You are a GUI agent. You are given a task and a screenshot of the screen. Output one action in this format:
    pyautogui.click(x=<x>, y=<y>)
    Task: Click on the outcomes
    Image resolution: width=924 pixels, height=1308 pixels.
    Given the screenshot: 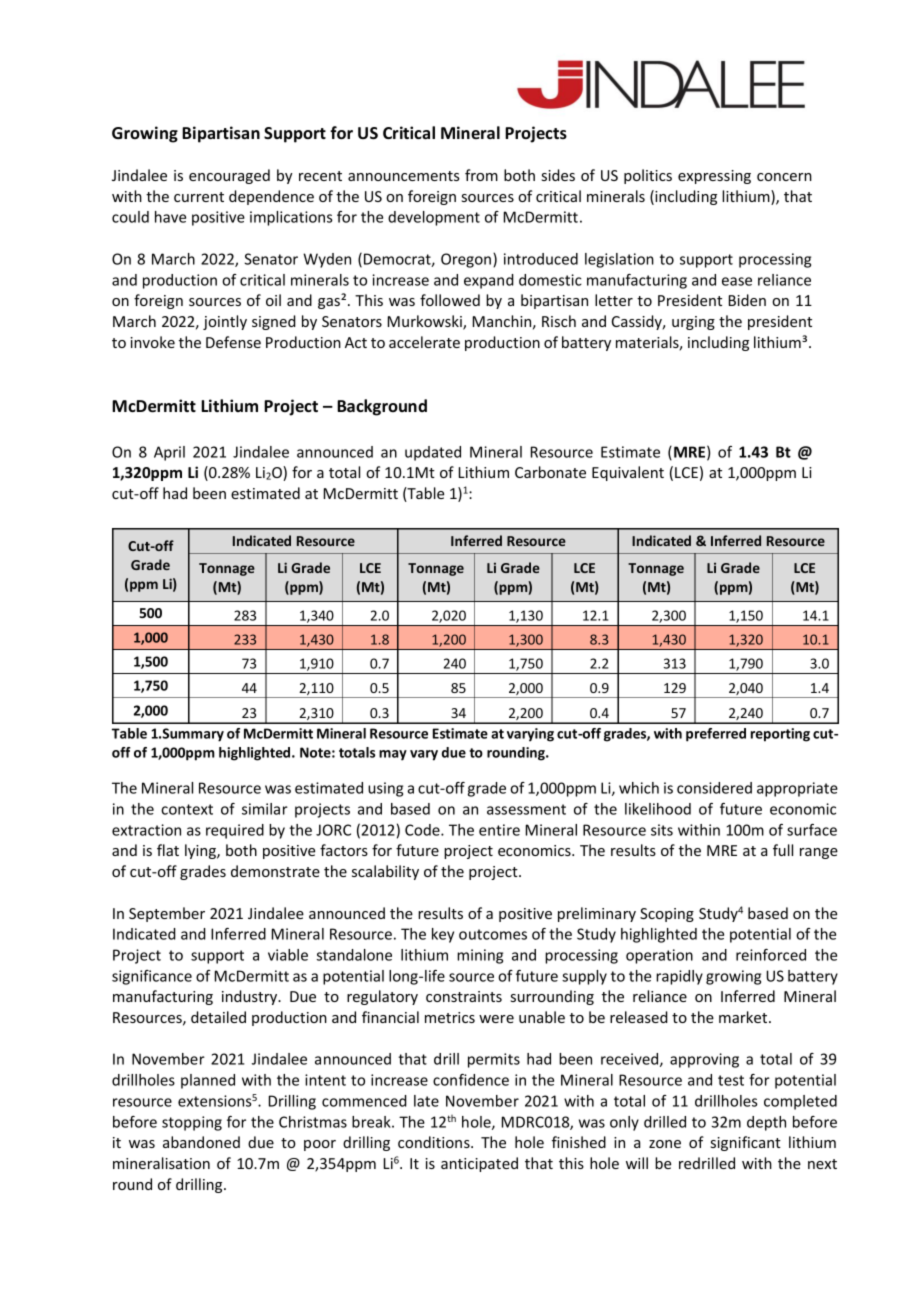 What is the action you would take?
    pyautogui.click(x=493, y=934)
